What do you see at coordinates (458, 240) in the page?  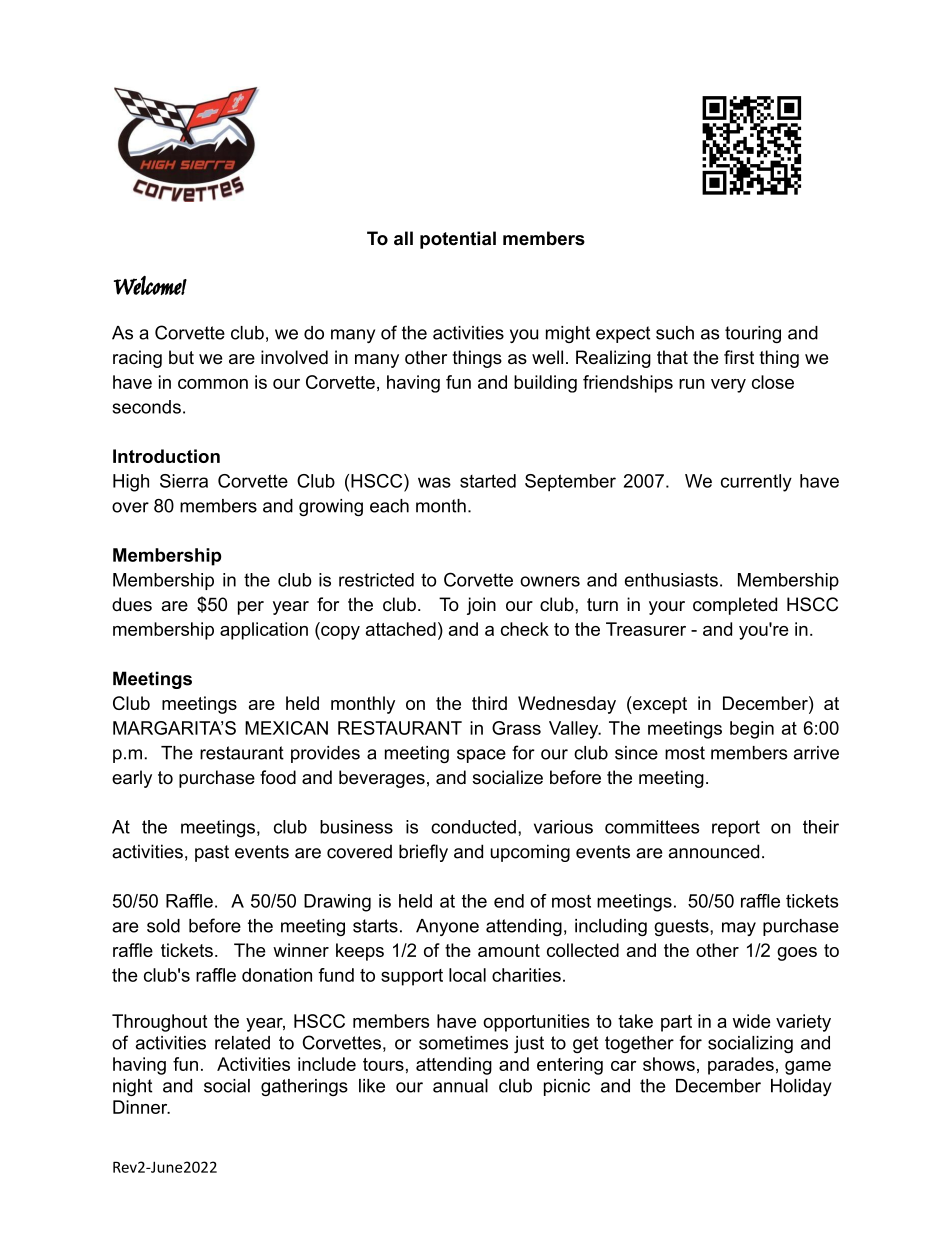 I see `potential` at bounding box center [458, 240].
